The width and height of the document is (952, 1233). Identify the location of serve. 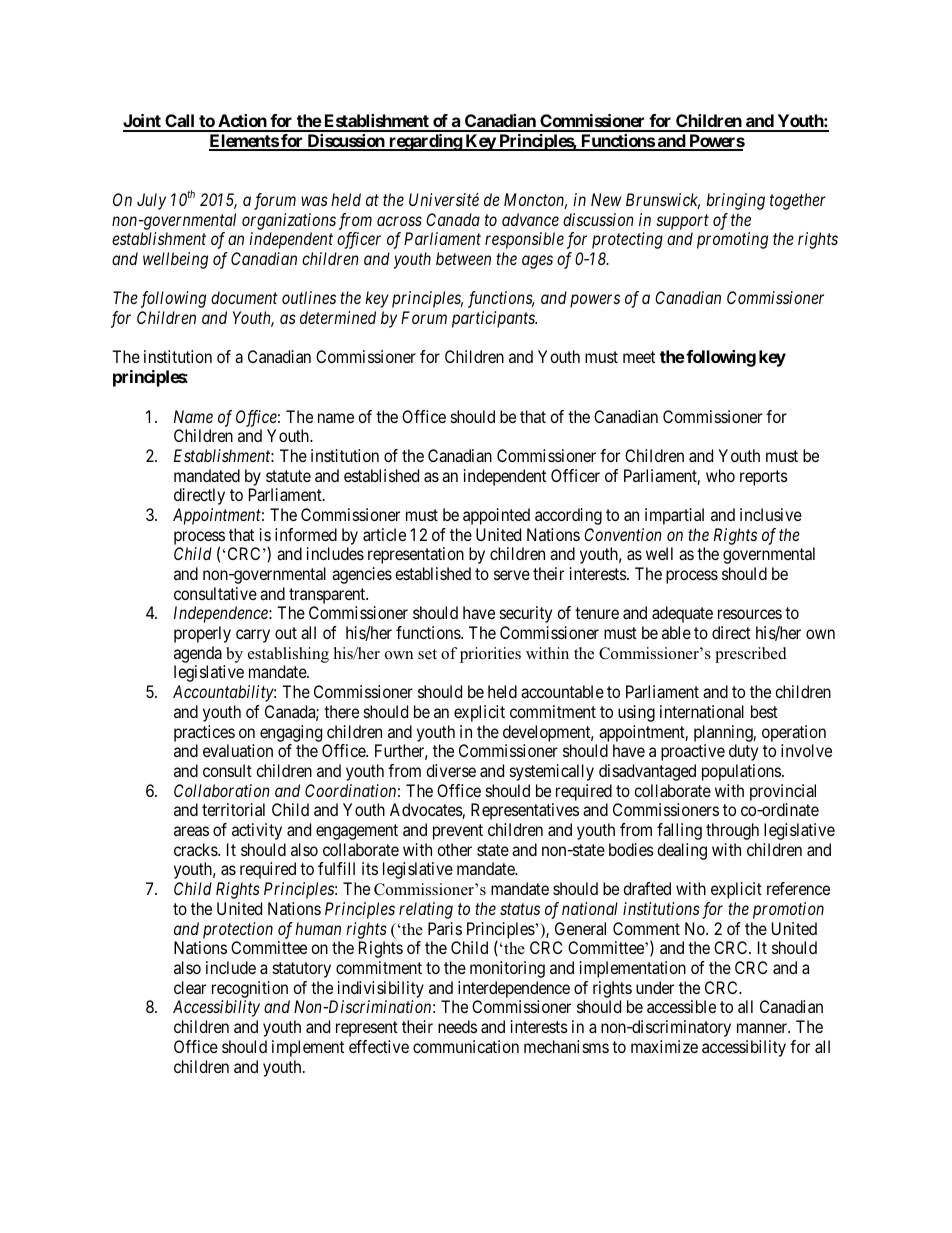
(512, 575).
